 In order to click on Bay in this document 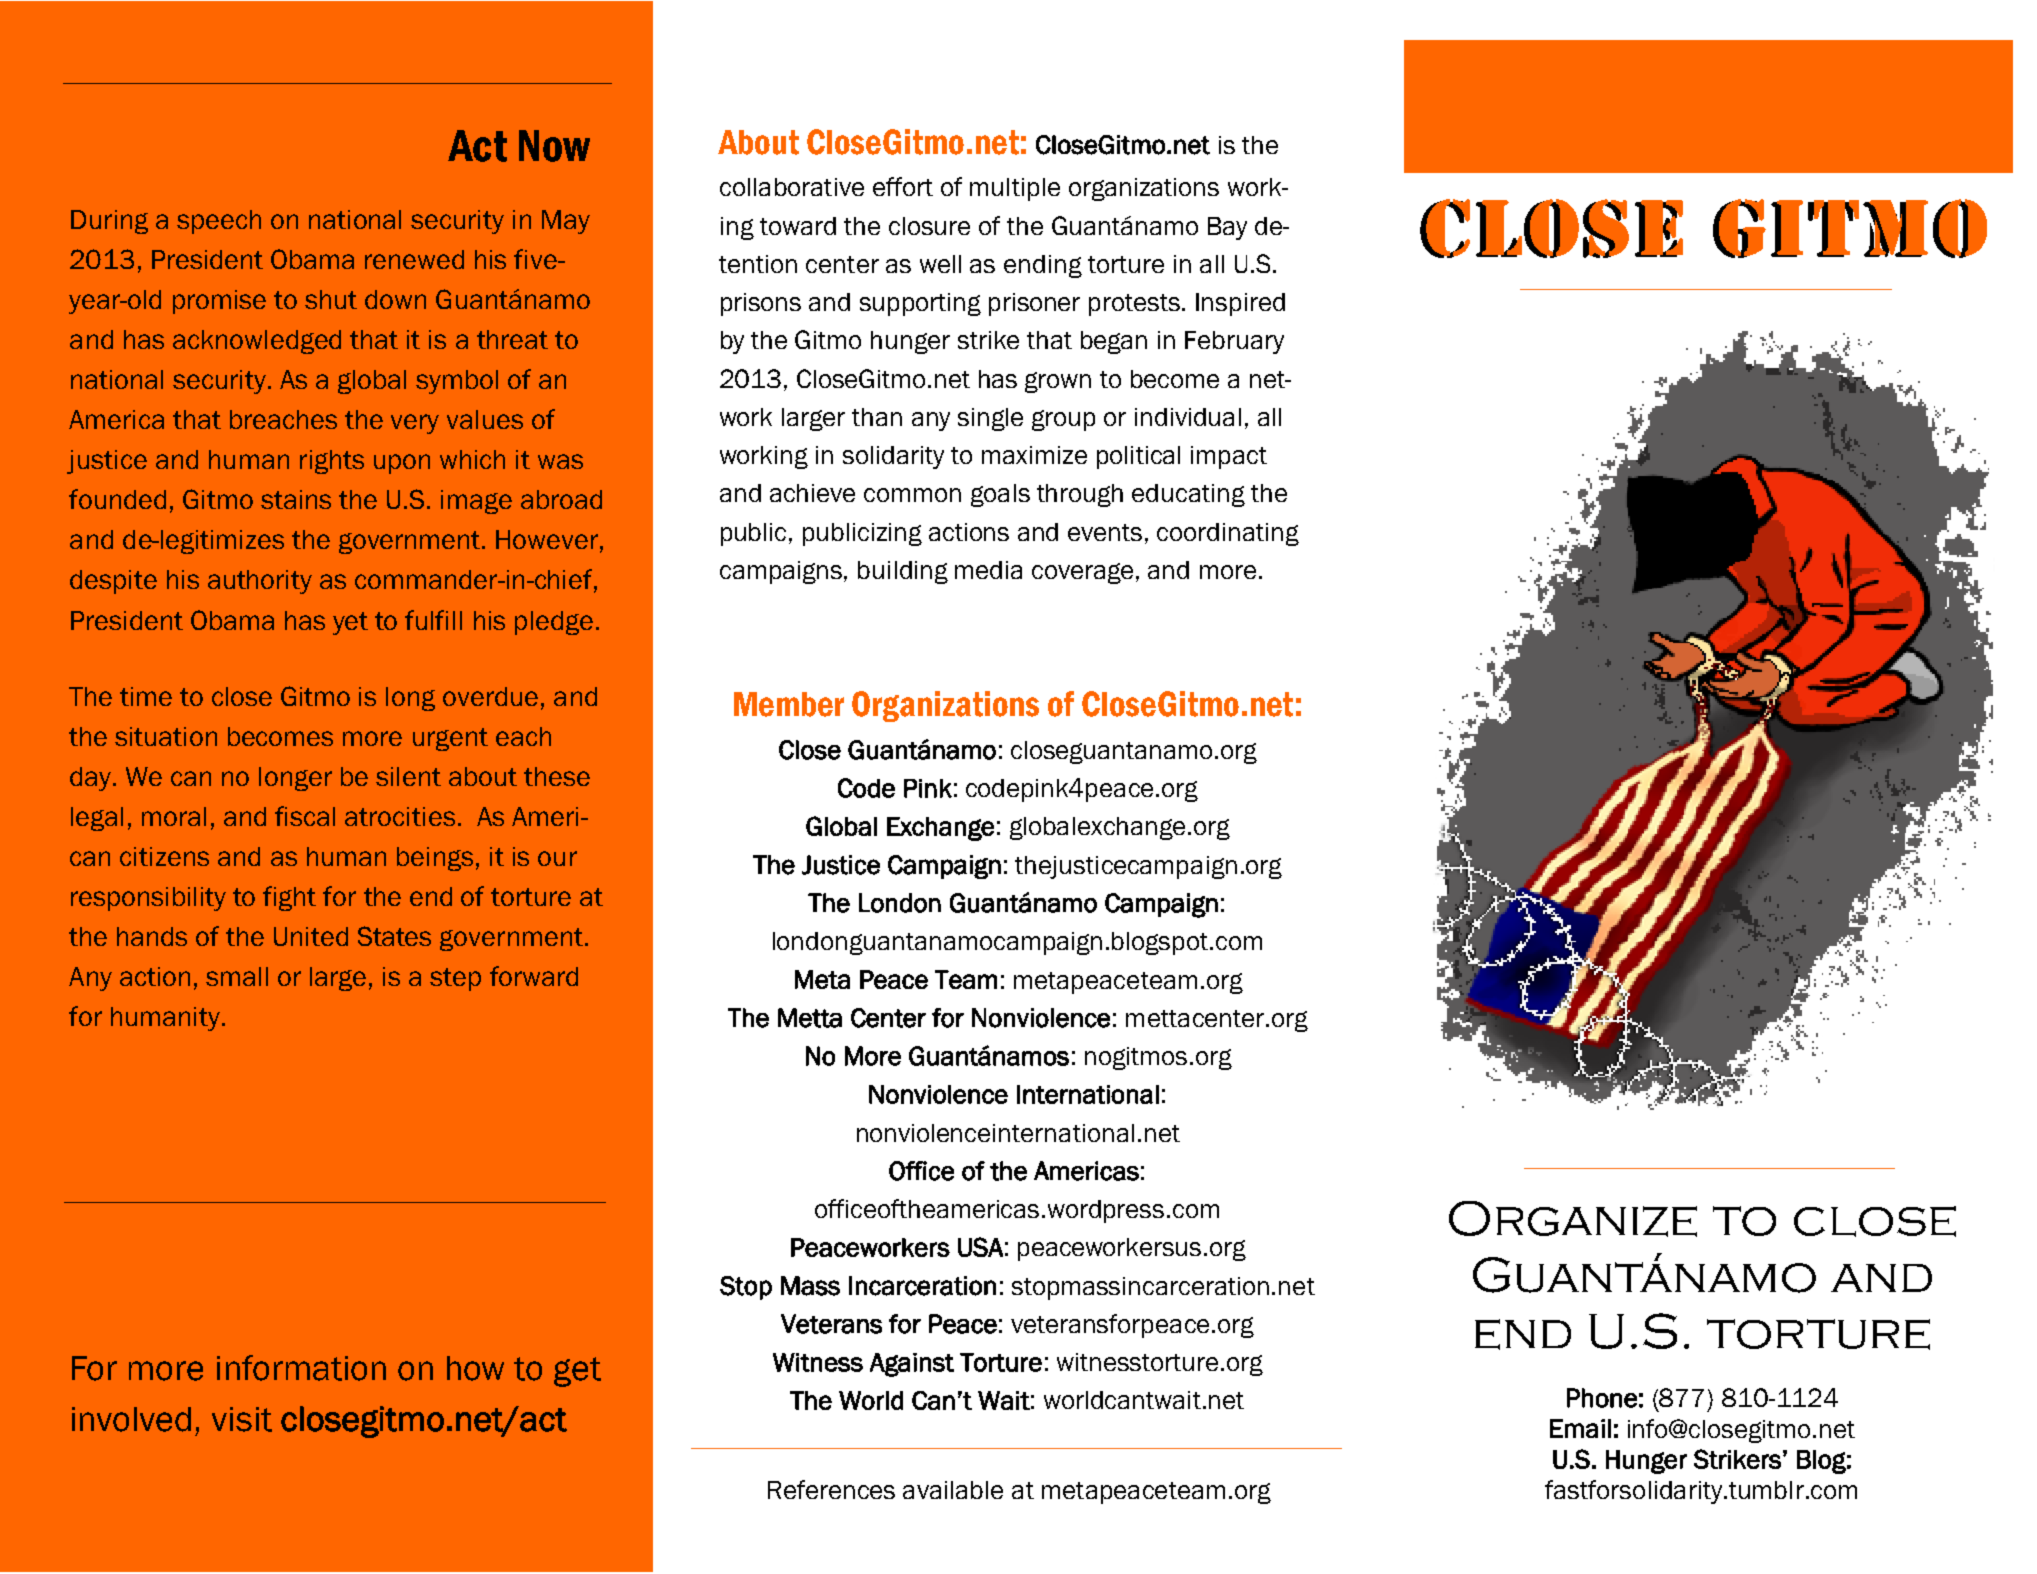, I will do `click(1227, 228)`.
